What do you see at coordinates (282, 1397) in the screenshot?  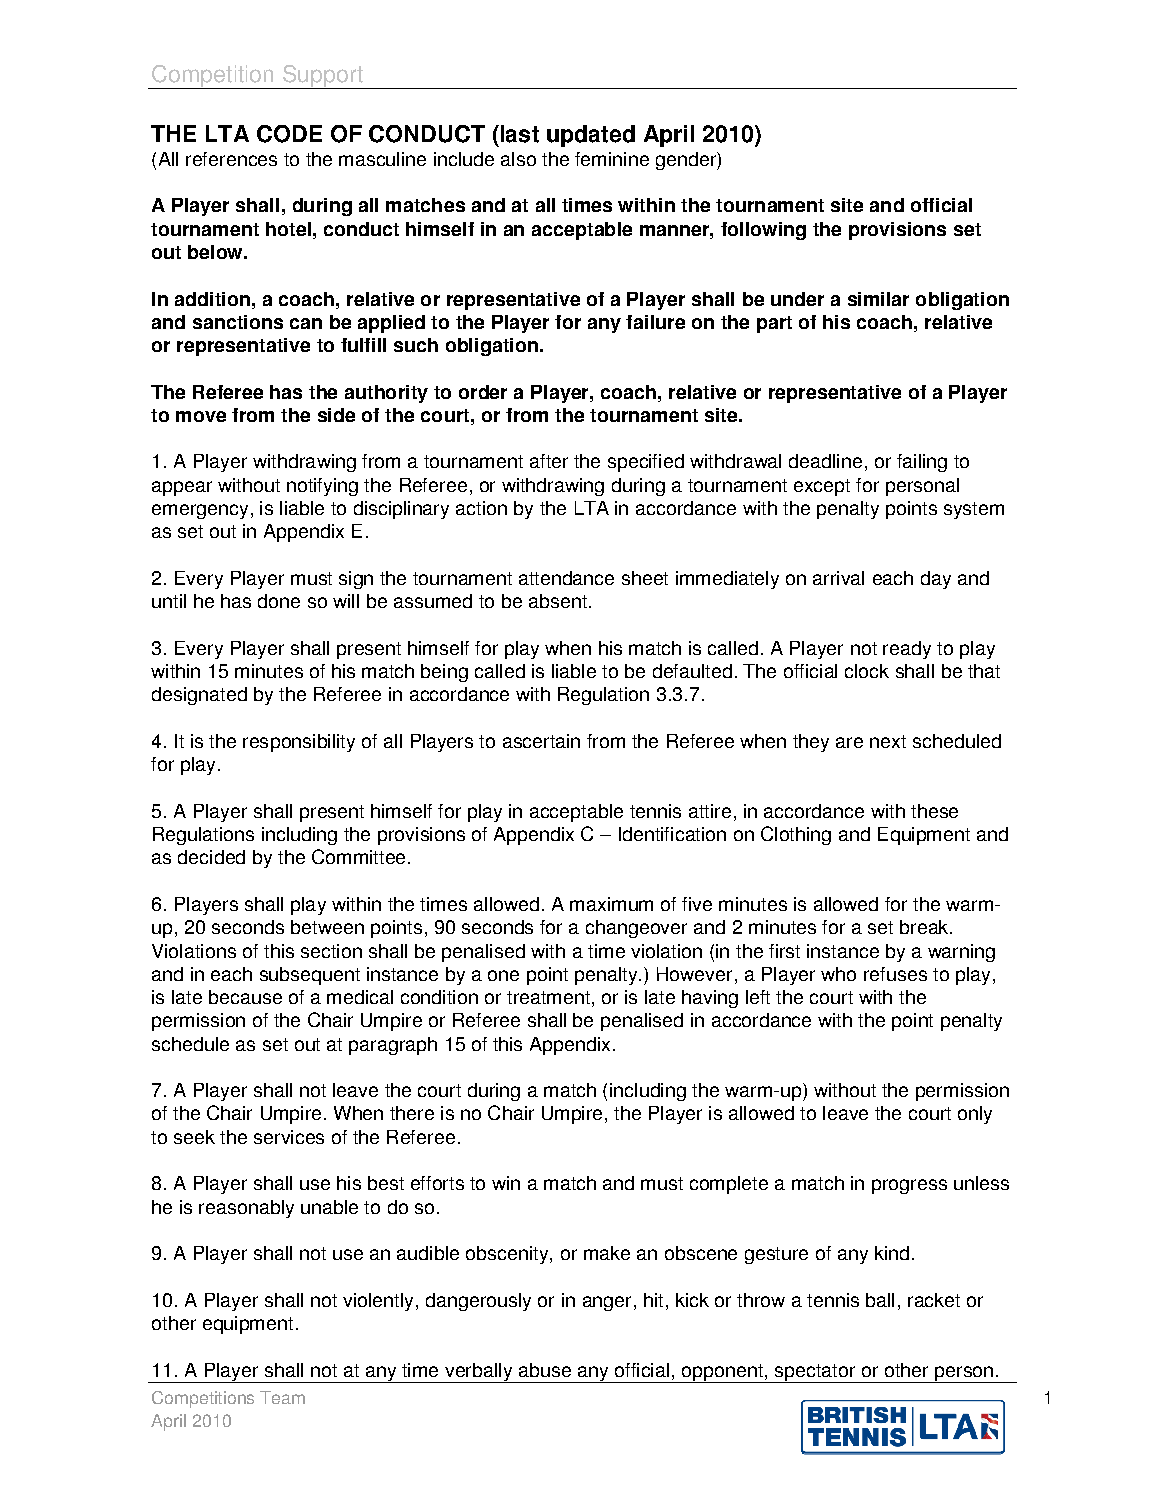 I see `Team` at bounding box center [282, 1397].
